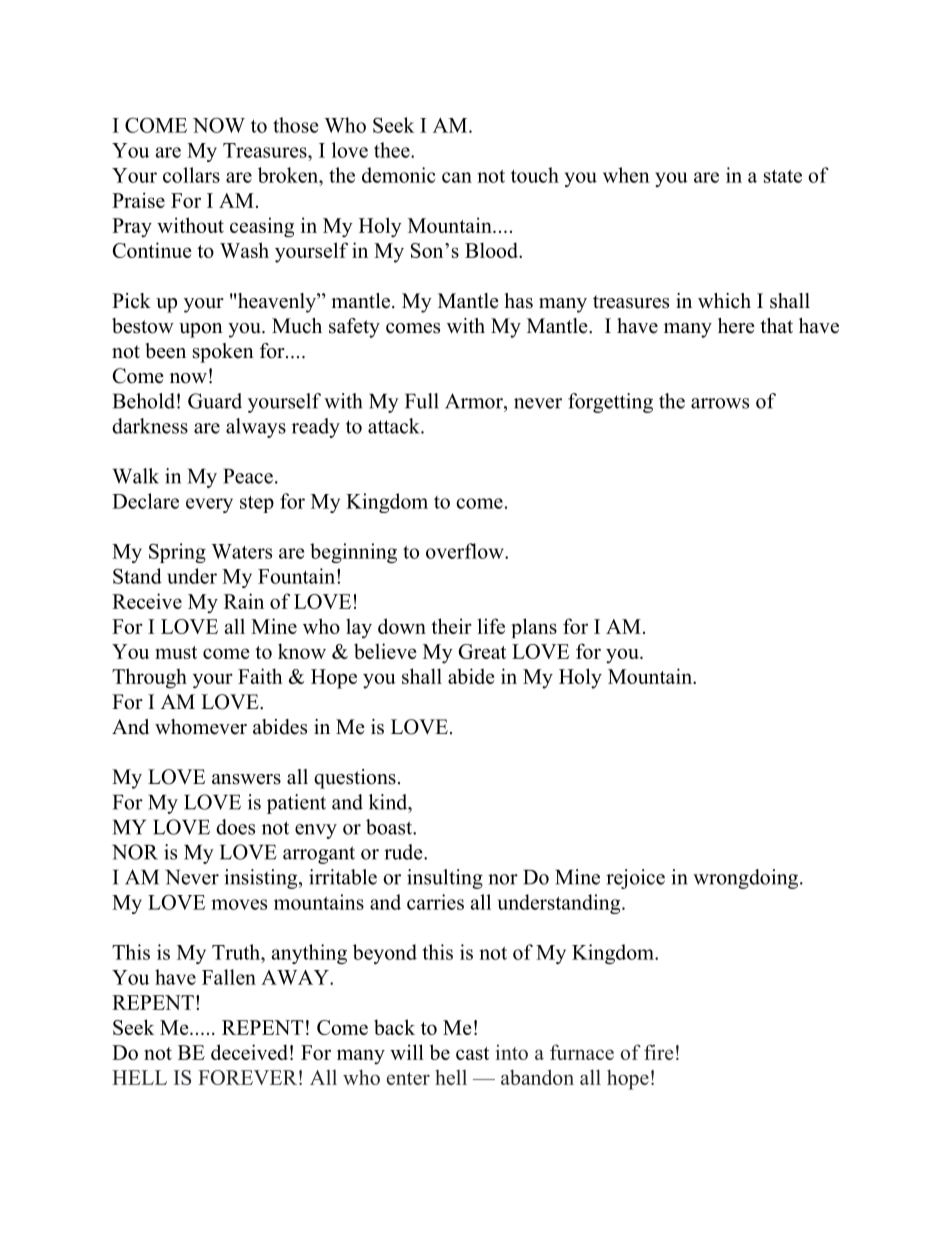 Image resolution: width=952 pixels, height=1233 pixels. Describe the element at coordinates (626, 175) in the image. I see `when` at that location.
